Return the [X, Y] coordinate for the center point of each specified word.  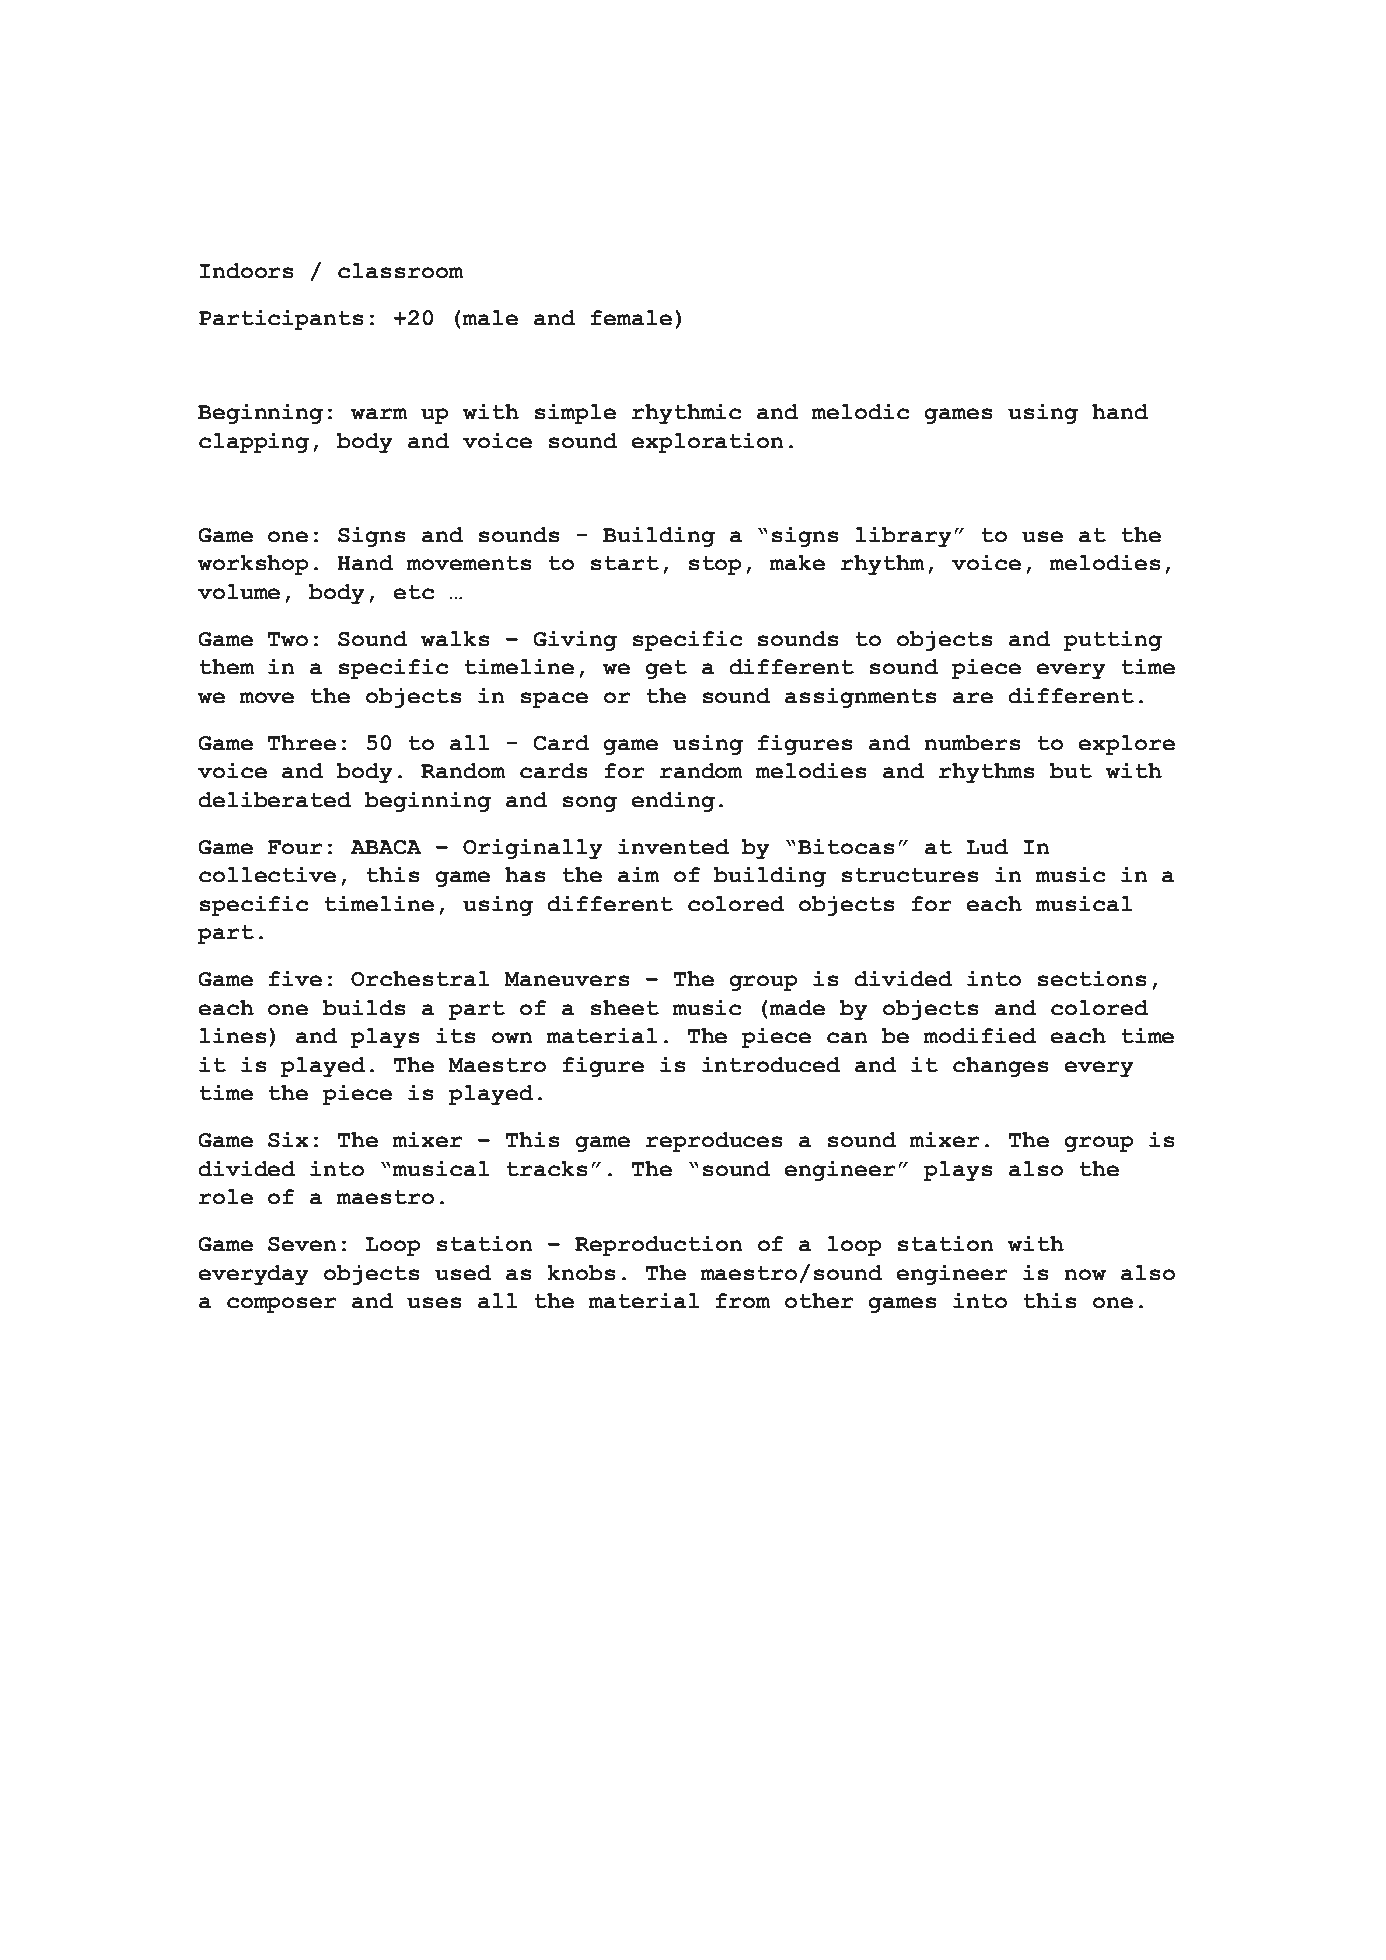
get [666, 669]
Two [288, 639]
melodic [860, 411]
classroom [400, 270]
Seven [302, 1244]
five [295, 978]
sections [1092, 978]
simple [575, 414]
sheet [625, 1007]
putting [1113, 641]
